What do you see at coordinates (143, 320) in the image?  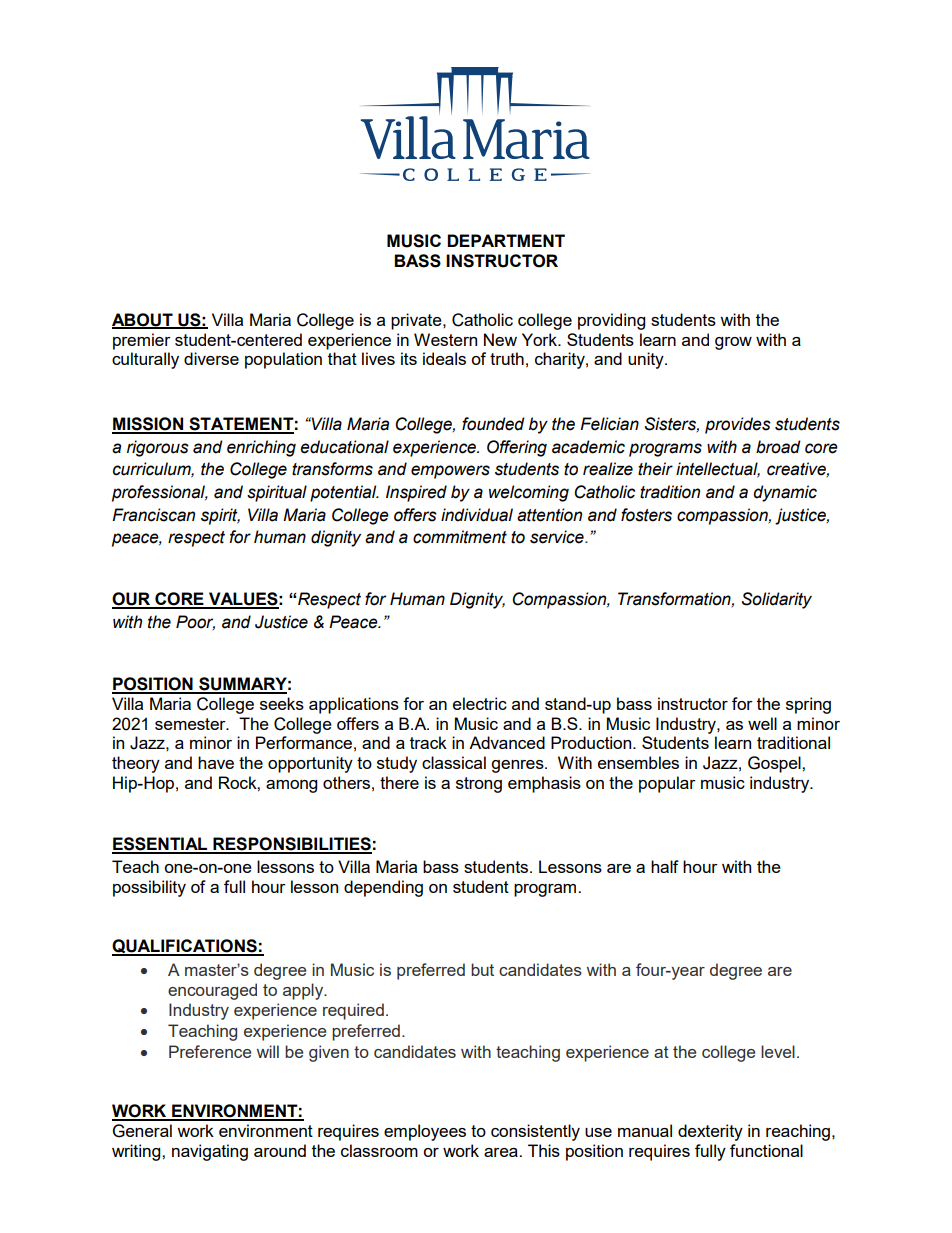 I see `ABOUT` at bounding box center [143, 320].
